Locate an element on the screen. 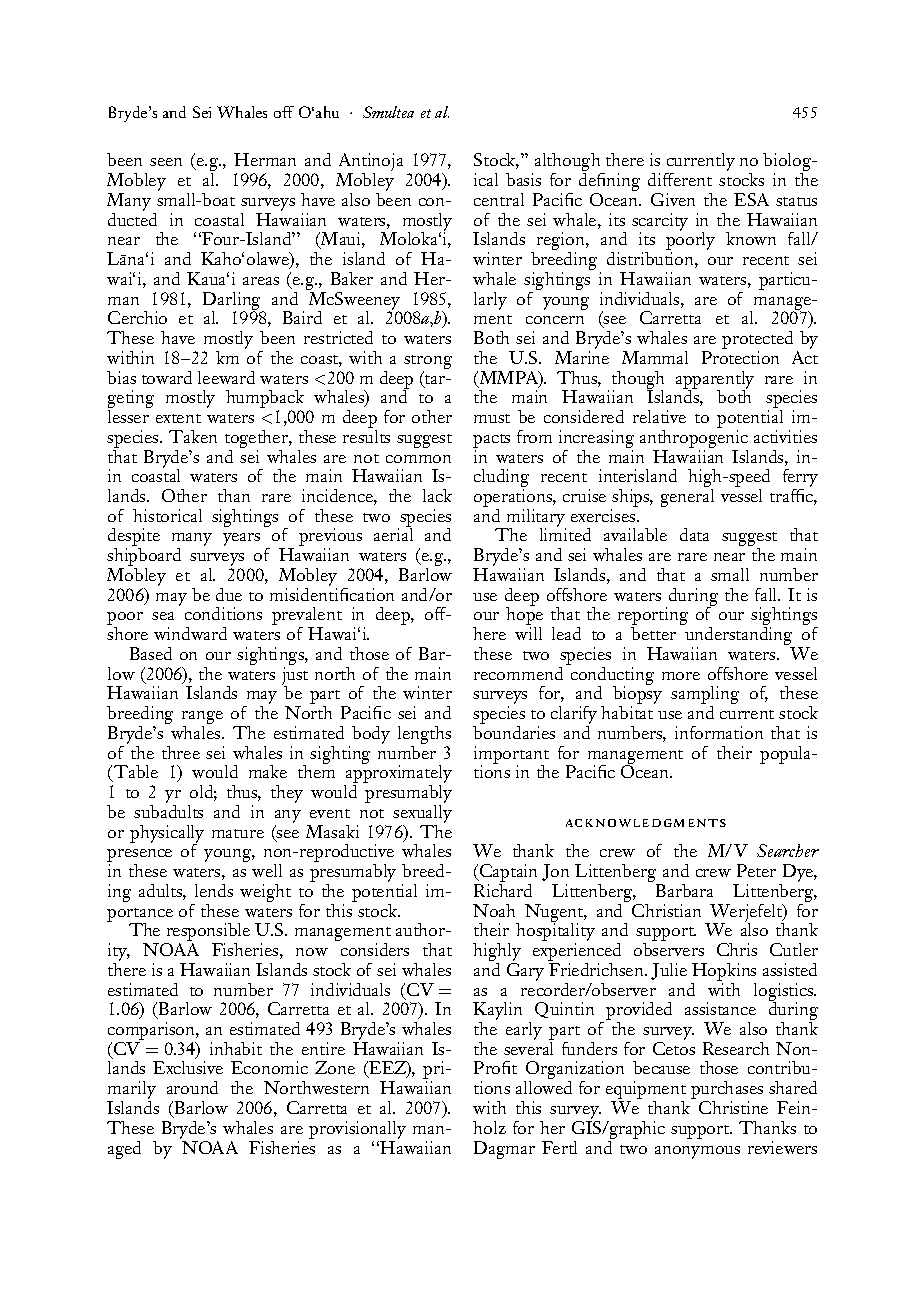  recommend is located at coordinates (518, 673).
